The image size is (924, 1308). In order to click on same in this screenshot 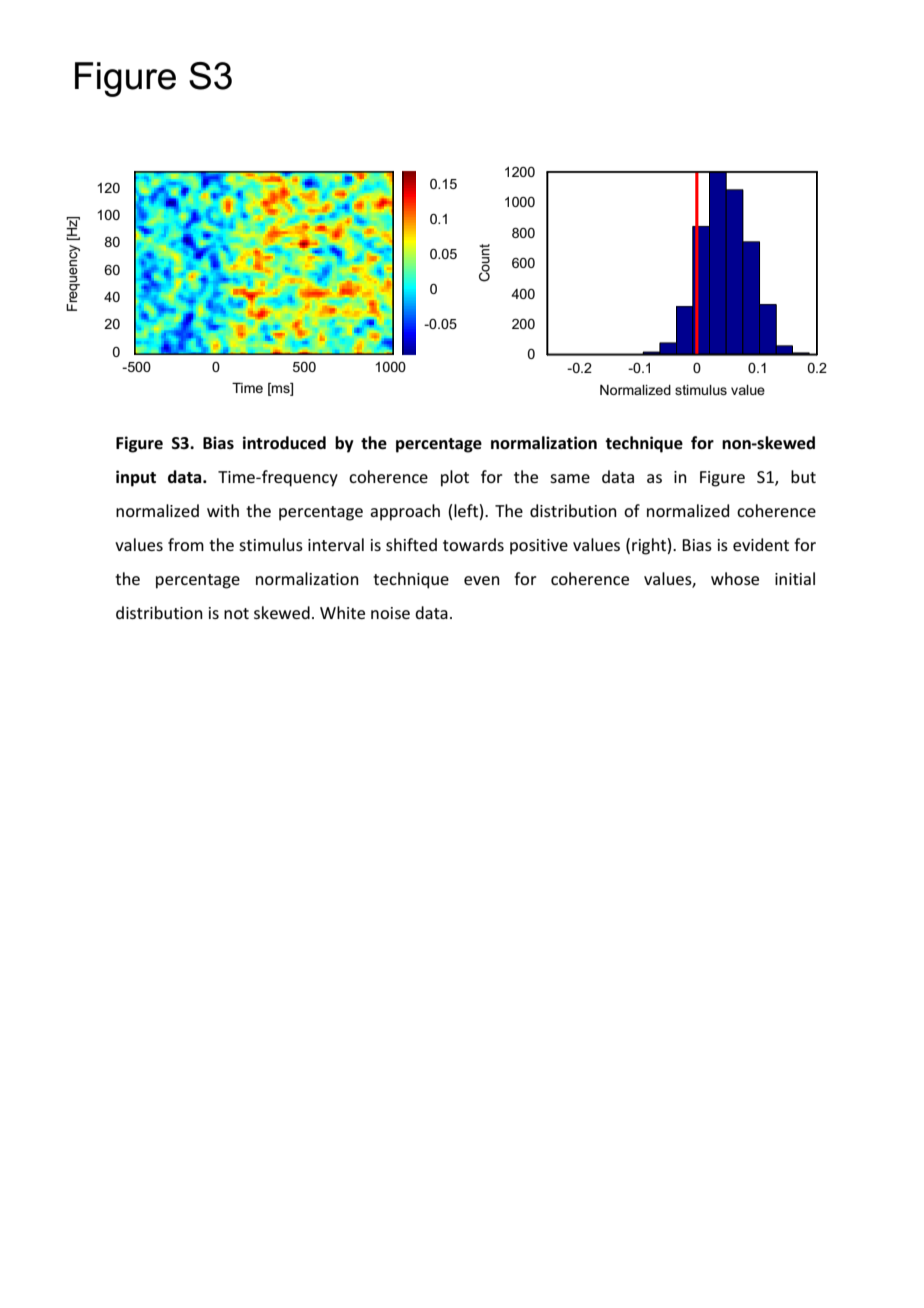, I will do `click(570, 478)`.
